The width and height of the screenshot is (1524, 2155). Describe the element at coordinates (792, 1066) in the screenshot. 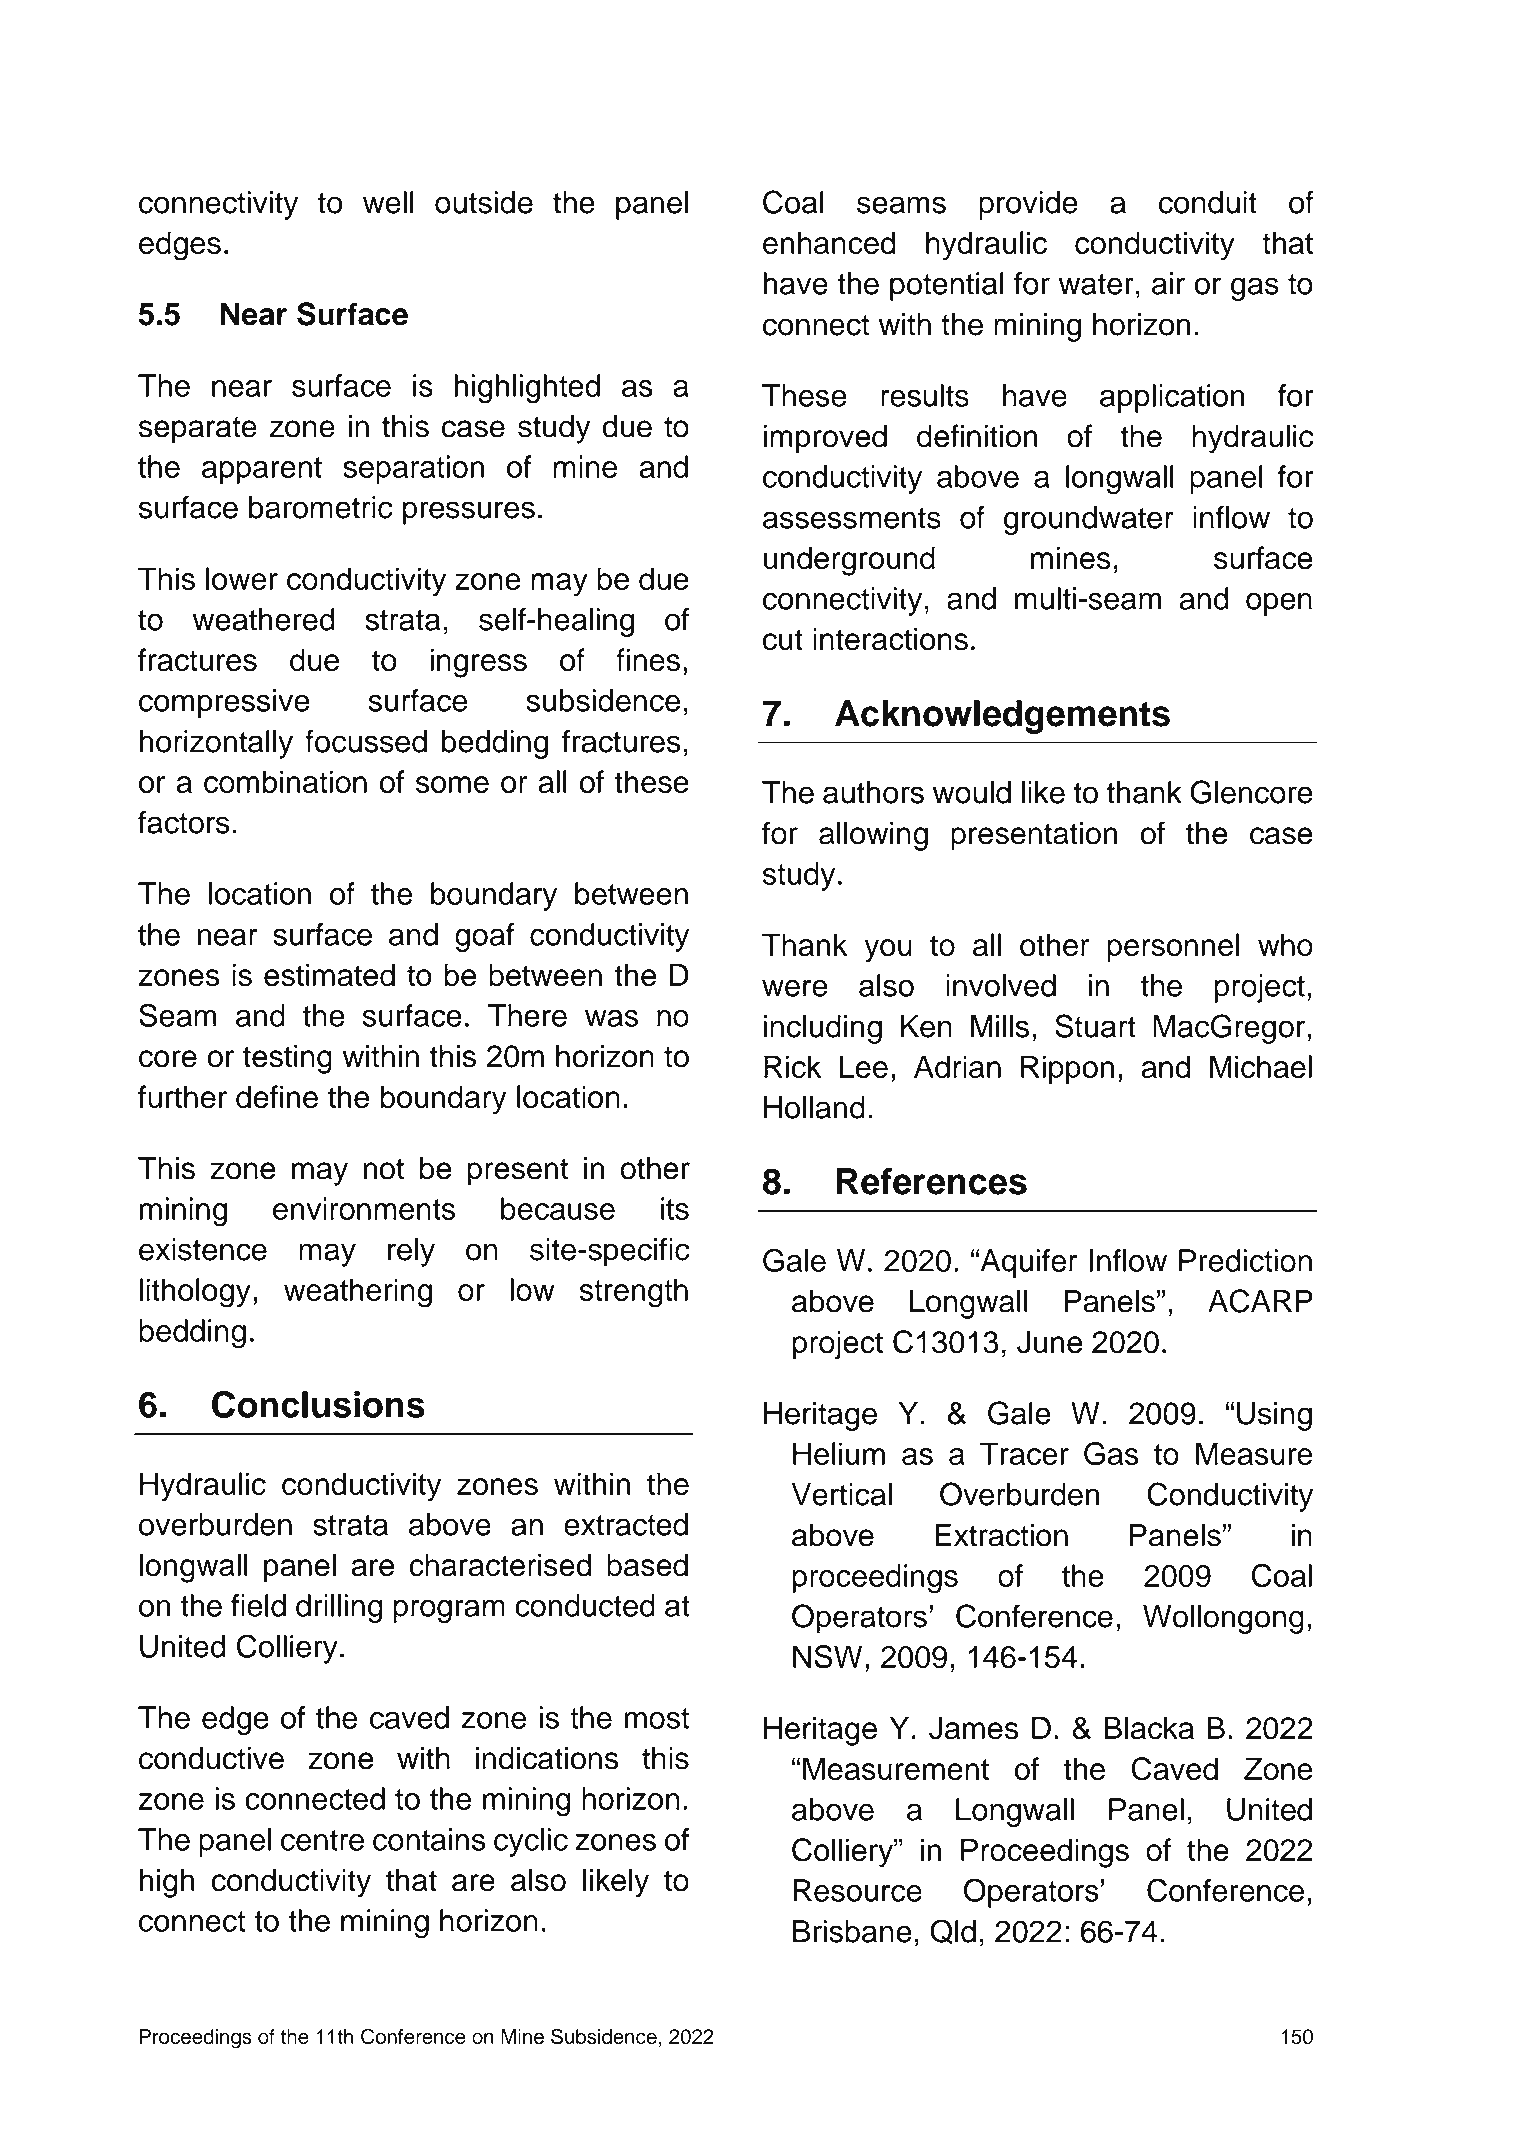

I see `Rick` at that location.
